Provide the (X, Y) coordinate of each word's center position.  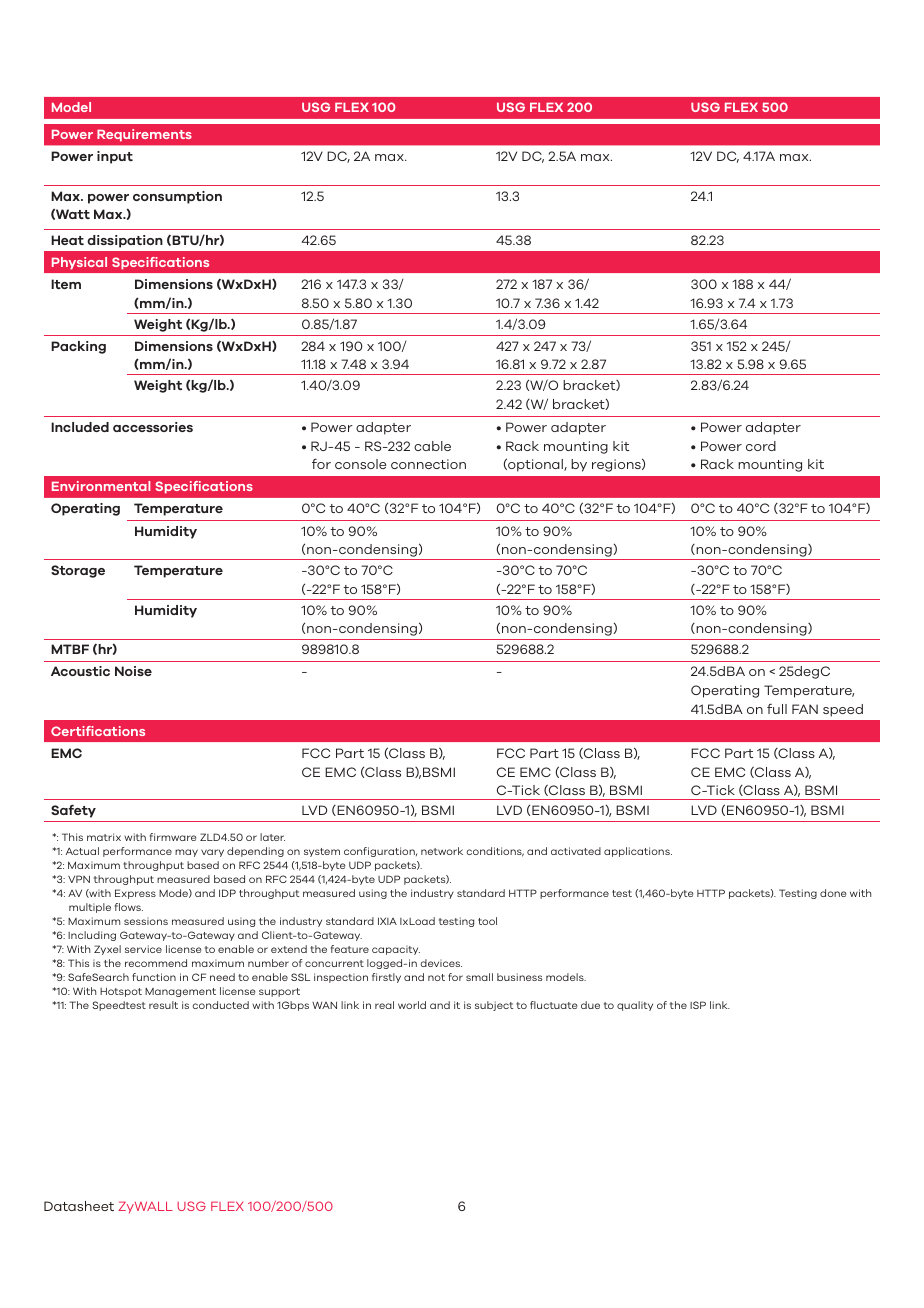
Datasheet (79, 1206)
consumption (177, 197)
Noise (133, 671)
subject (494, 1006)
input (115, 157)
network (442, 851)
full (777, 708)
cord (761, 446)
